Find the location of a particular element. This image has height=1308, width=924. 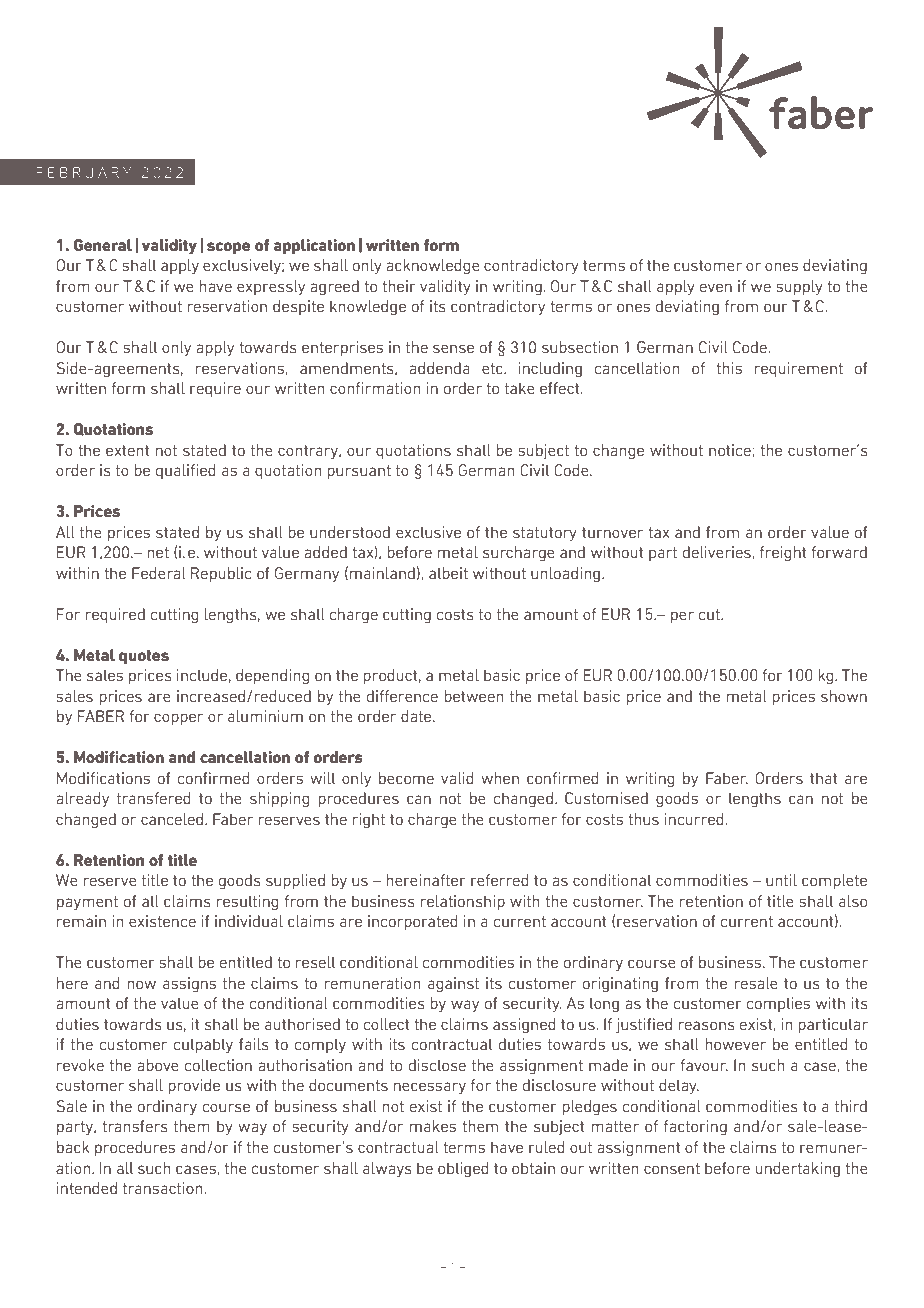

canceled is located at coordinates (172, 819).
